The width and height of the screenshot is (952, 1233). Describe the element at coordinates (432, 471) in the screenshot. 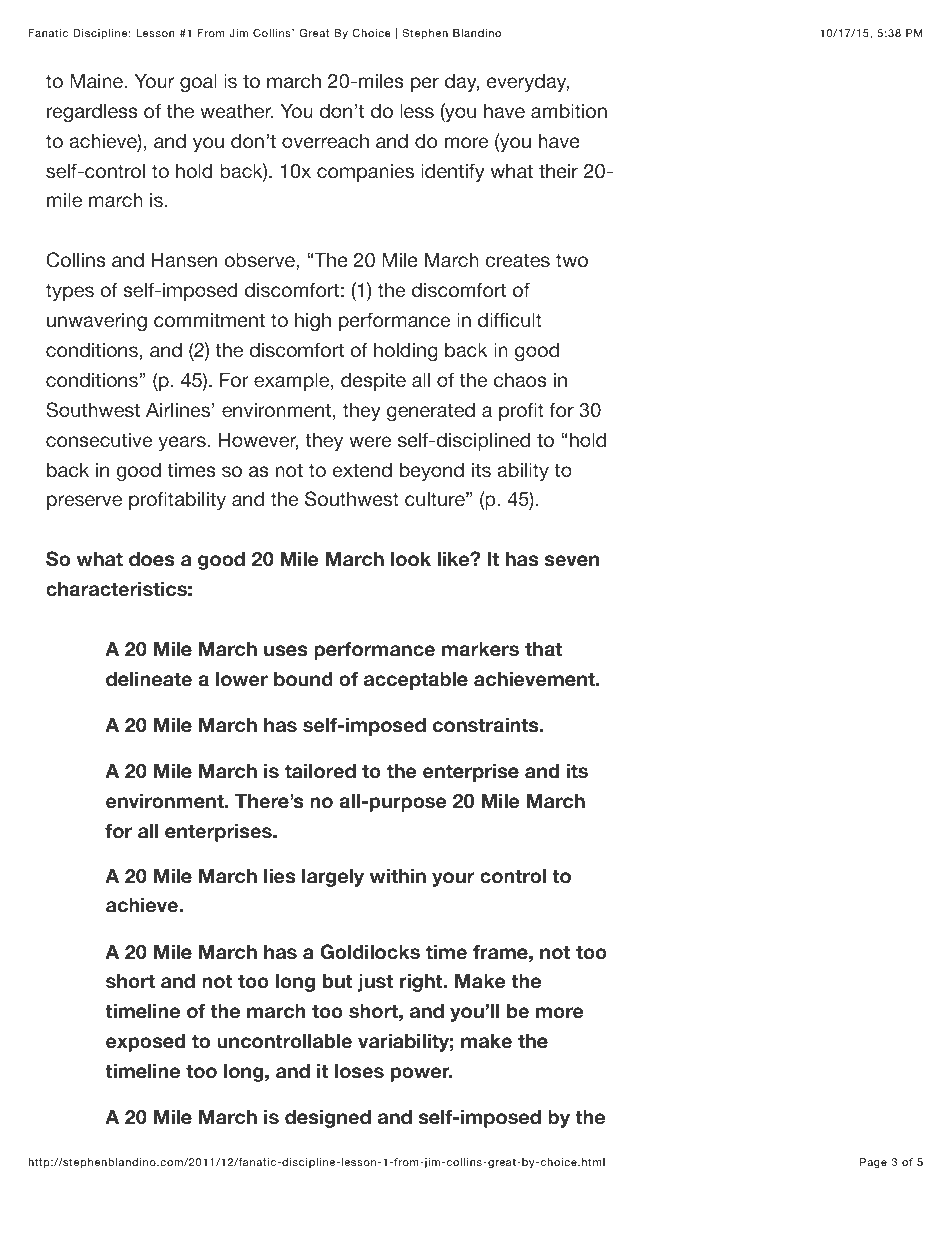

I see `beyond` at that location.
